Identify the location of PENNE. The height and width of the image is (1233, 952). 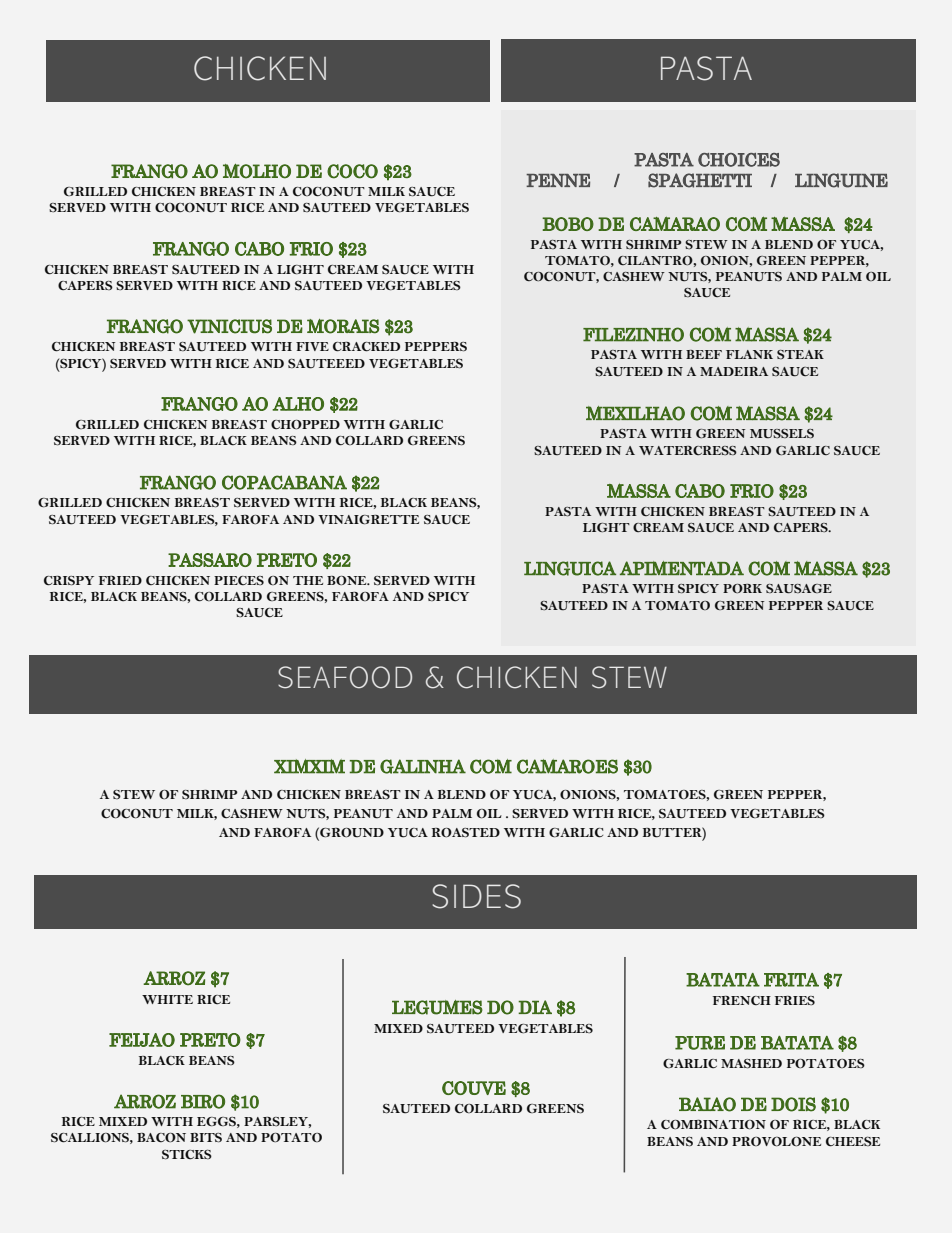
(558, 180).
